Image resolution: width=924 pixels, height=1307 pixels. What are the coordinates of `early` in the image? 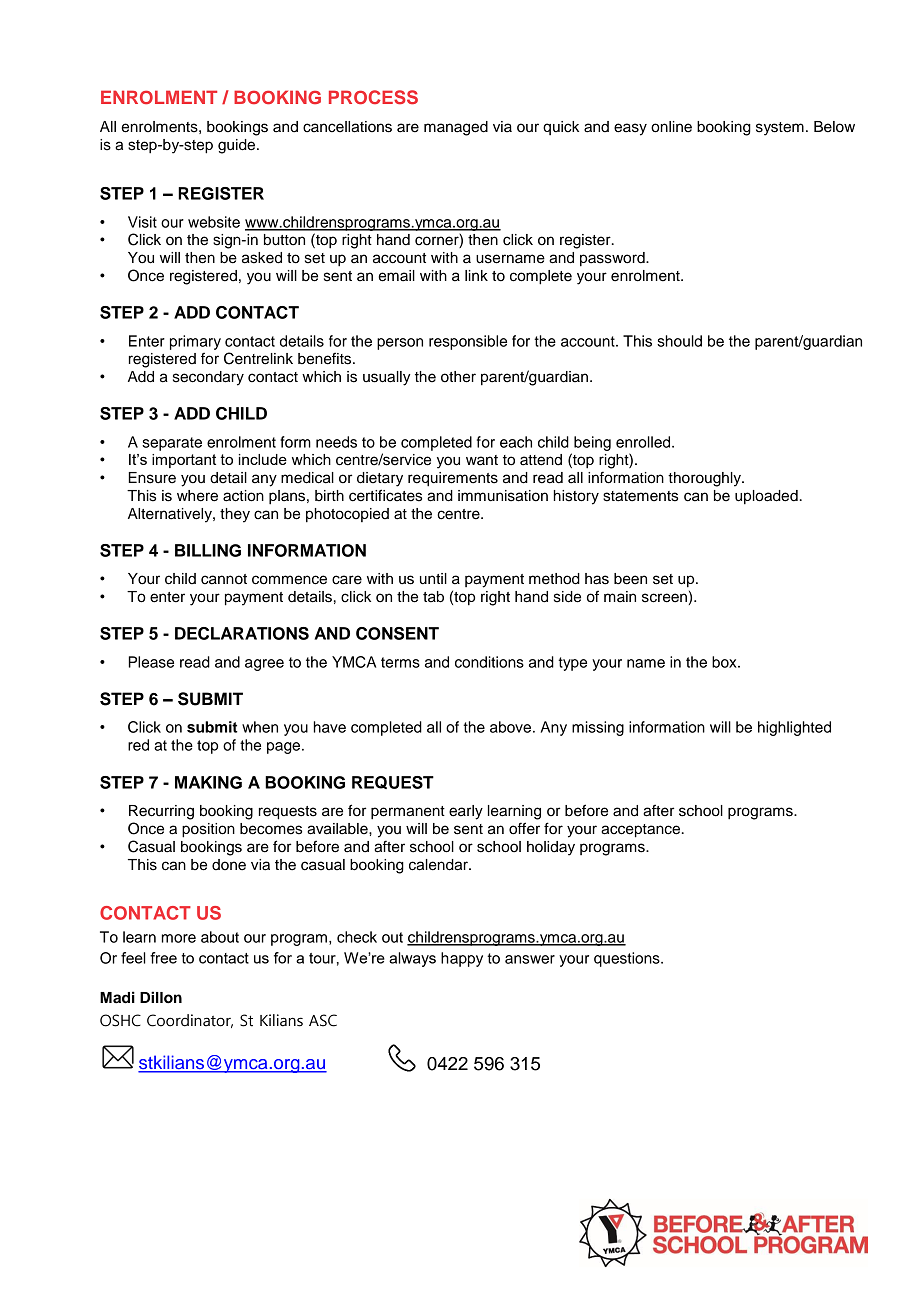 It's located at (466, 812).
